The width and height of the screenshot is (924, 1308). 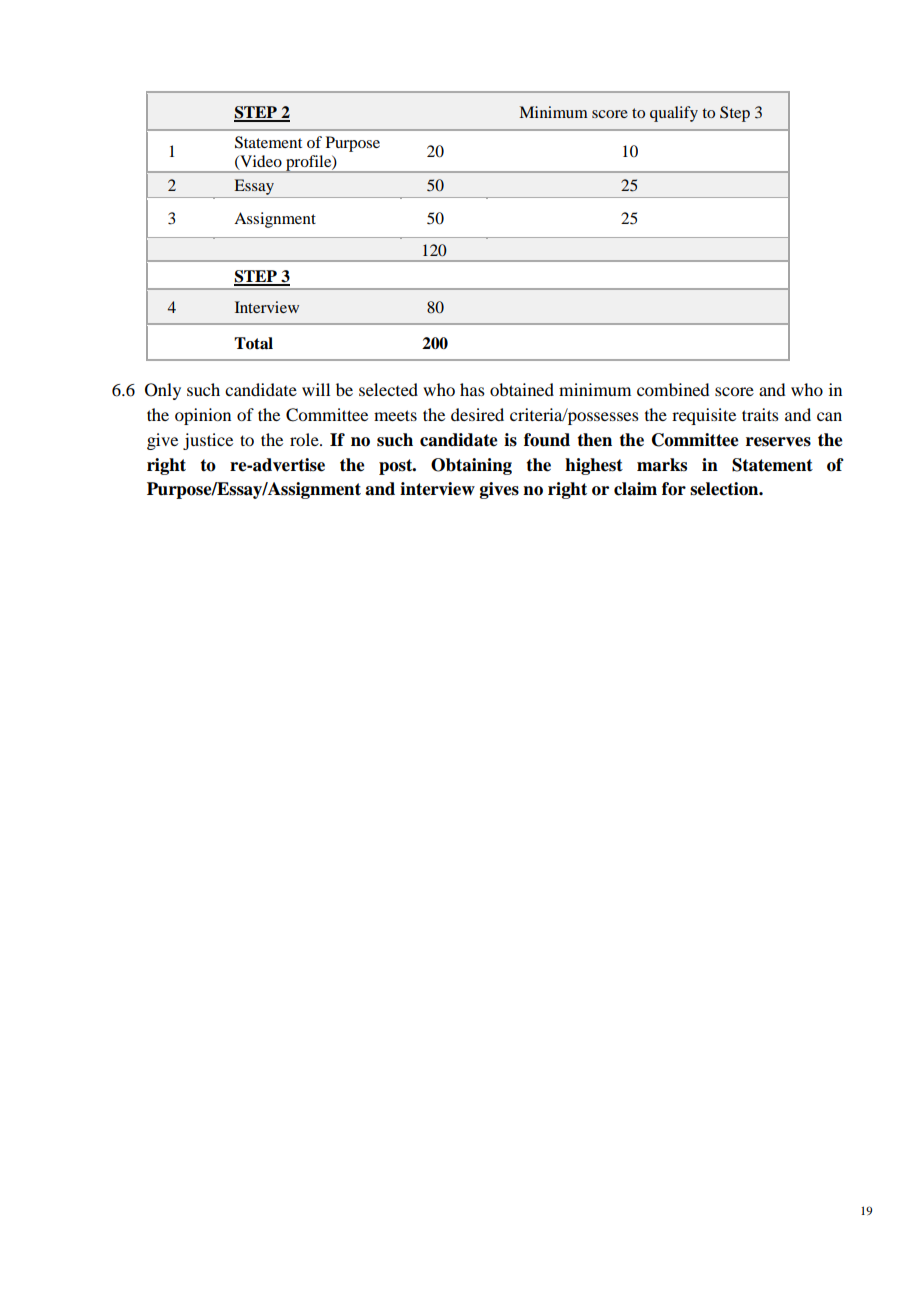 What do you see at coordinates (673, 389) in the screenshot?
I see `combined` at bounding box center [673, 389].
